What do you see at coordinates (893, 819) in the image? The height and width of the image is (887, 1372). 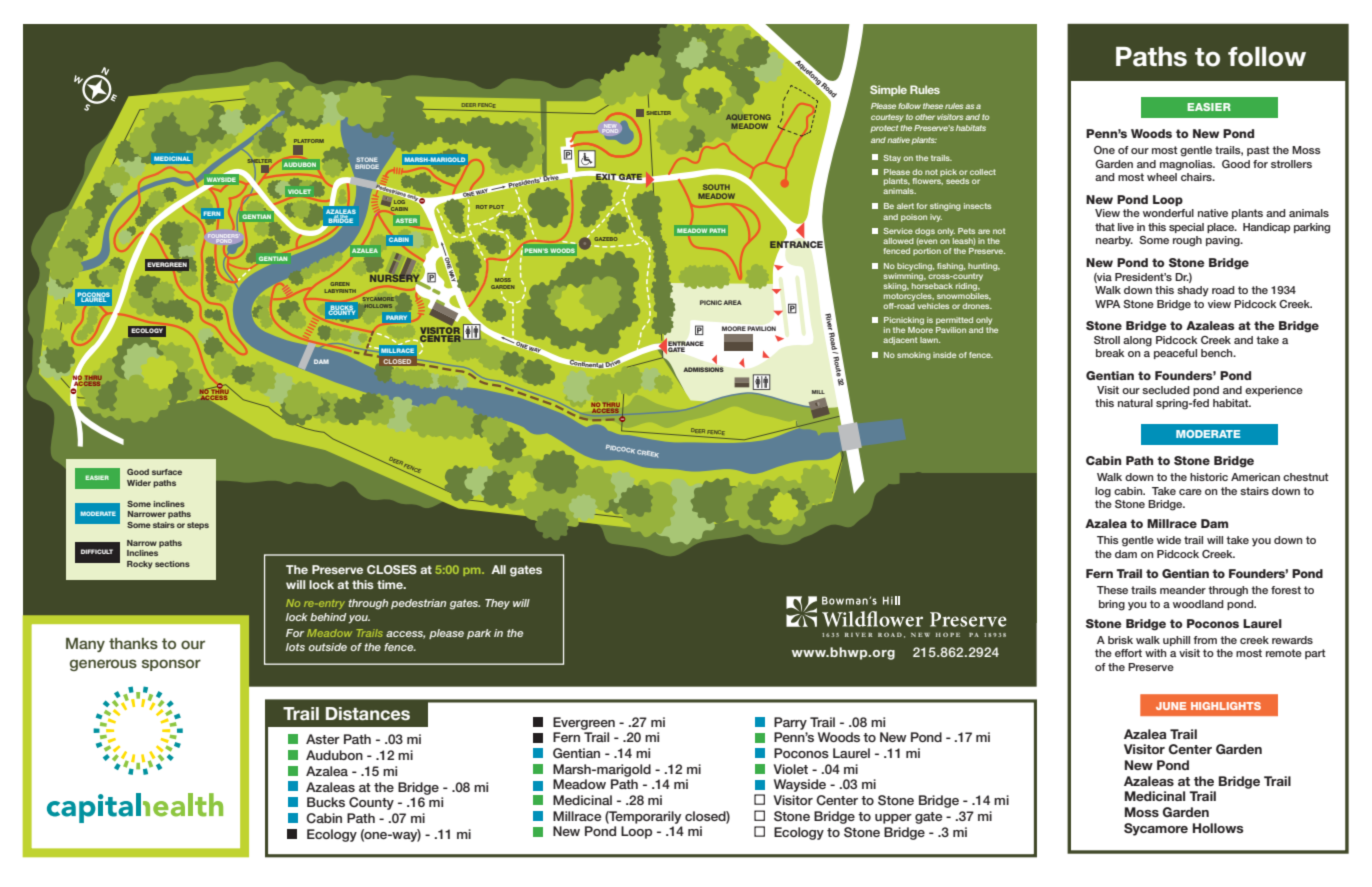 I see `upper` at bounding box center [893, 819].
